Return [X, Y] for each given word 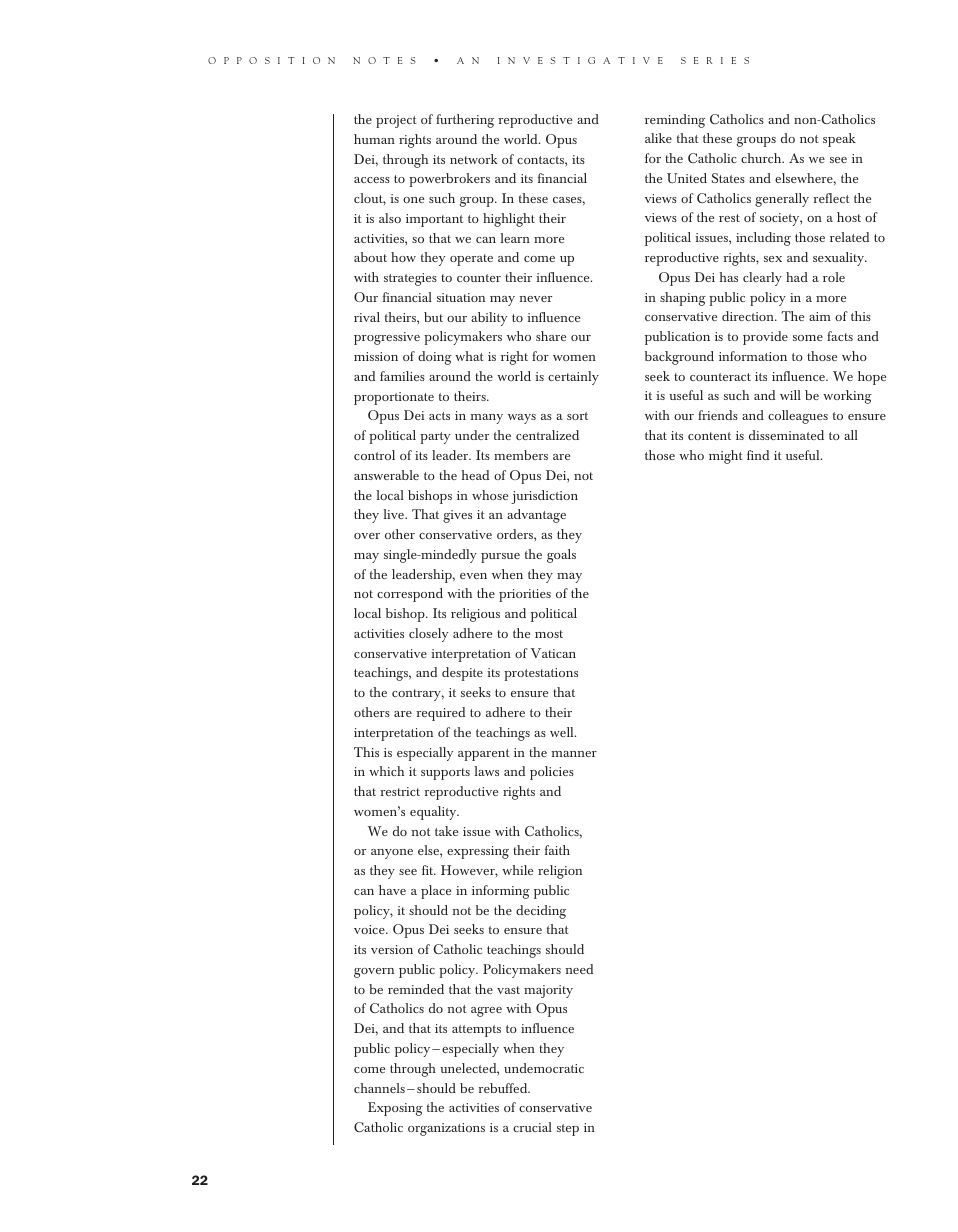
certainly [573, 378]
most [549, 634]
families [402, 376]
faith [557, 850]
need [579, 969]
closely [429, 635]
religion [560, 872]
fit [429, 870]
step [568, 1130]
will [790, 395]
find [758, 455]
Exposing [395, 1109]
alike [658, 138]
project [396, 121]
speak [839, 140]
